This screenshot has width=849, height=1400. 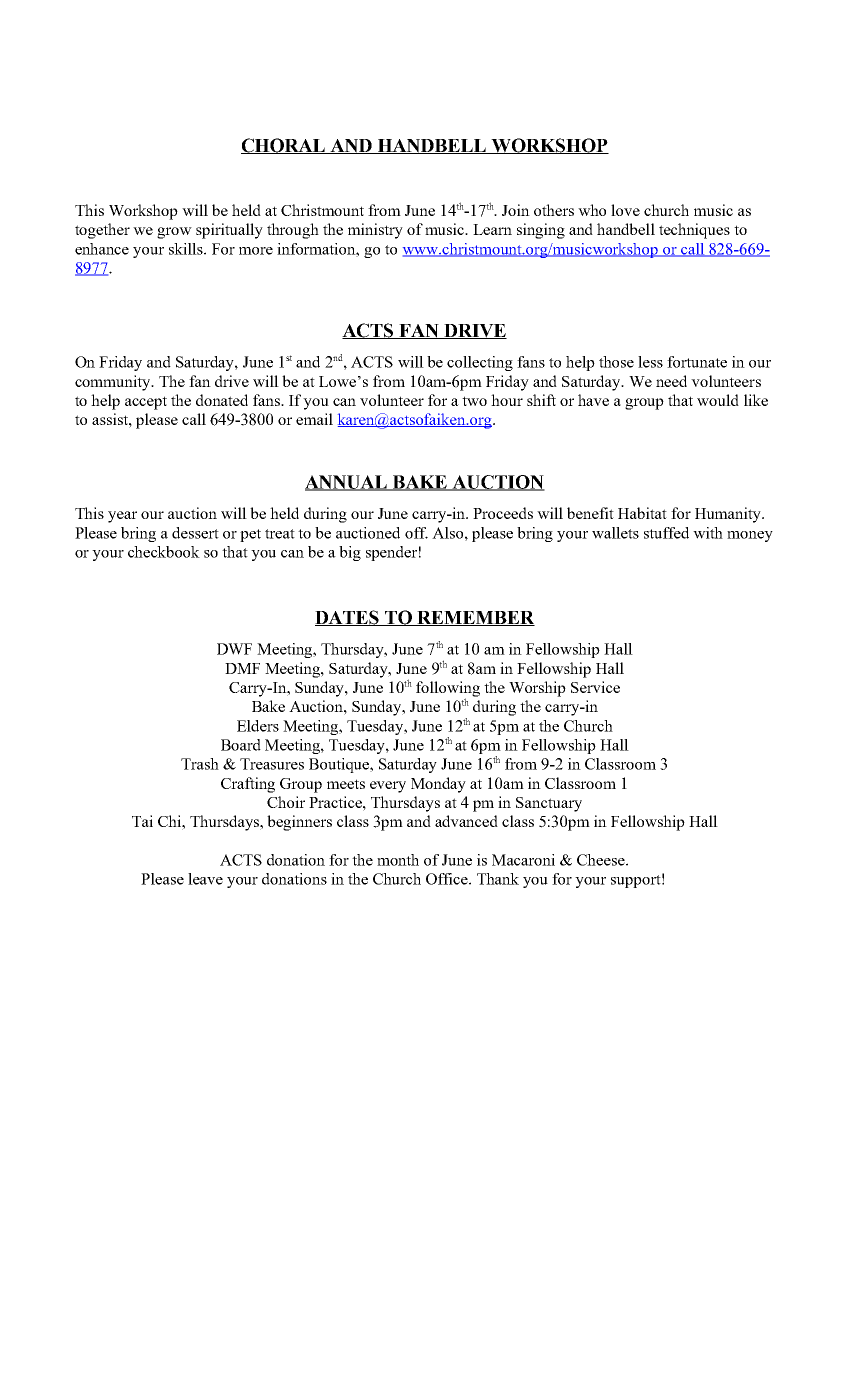 What do you see at coordinates (398, 860) in the screenshot?
I see `month` at bounding box center [398, 860].
